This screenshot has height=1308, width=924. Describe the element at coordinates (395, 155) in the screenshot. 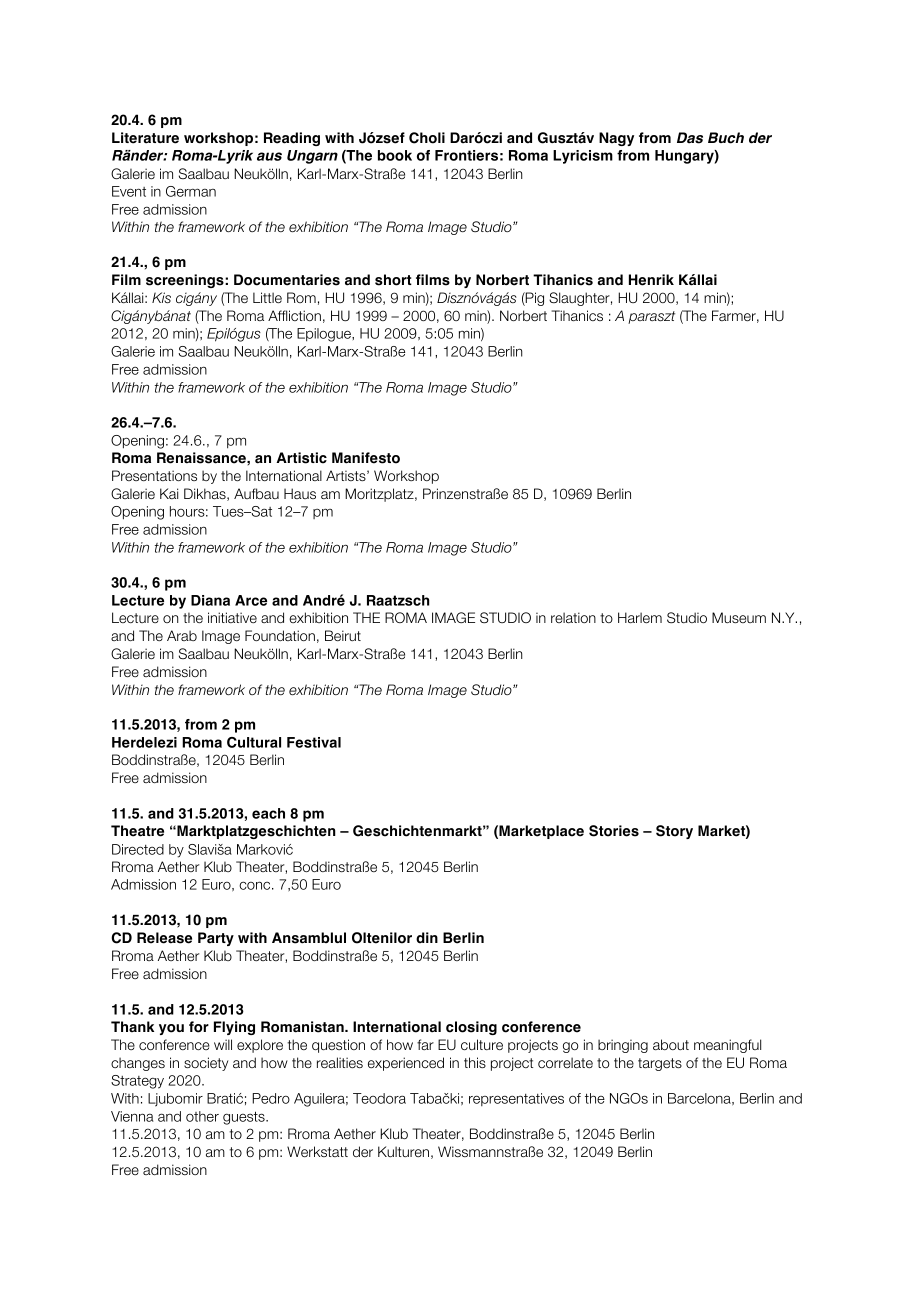

I see `book` at that location.
